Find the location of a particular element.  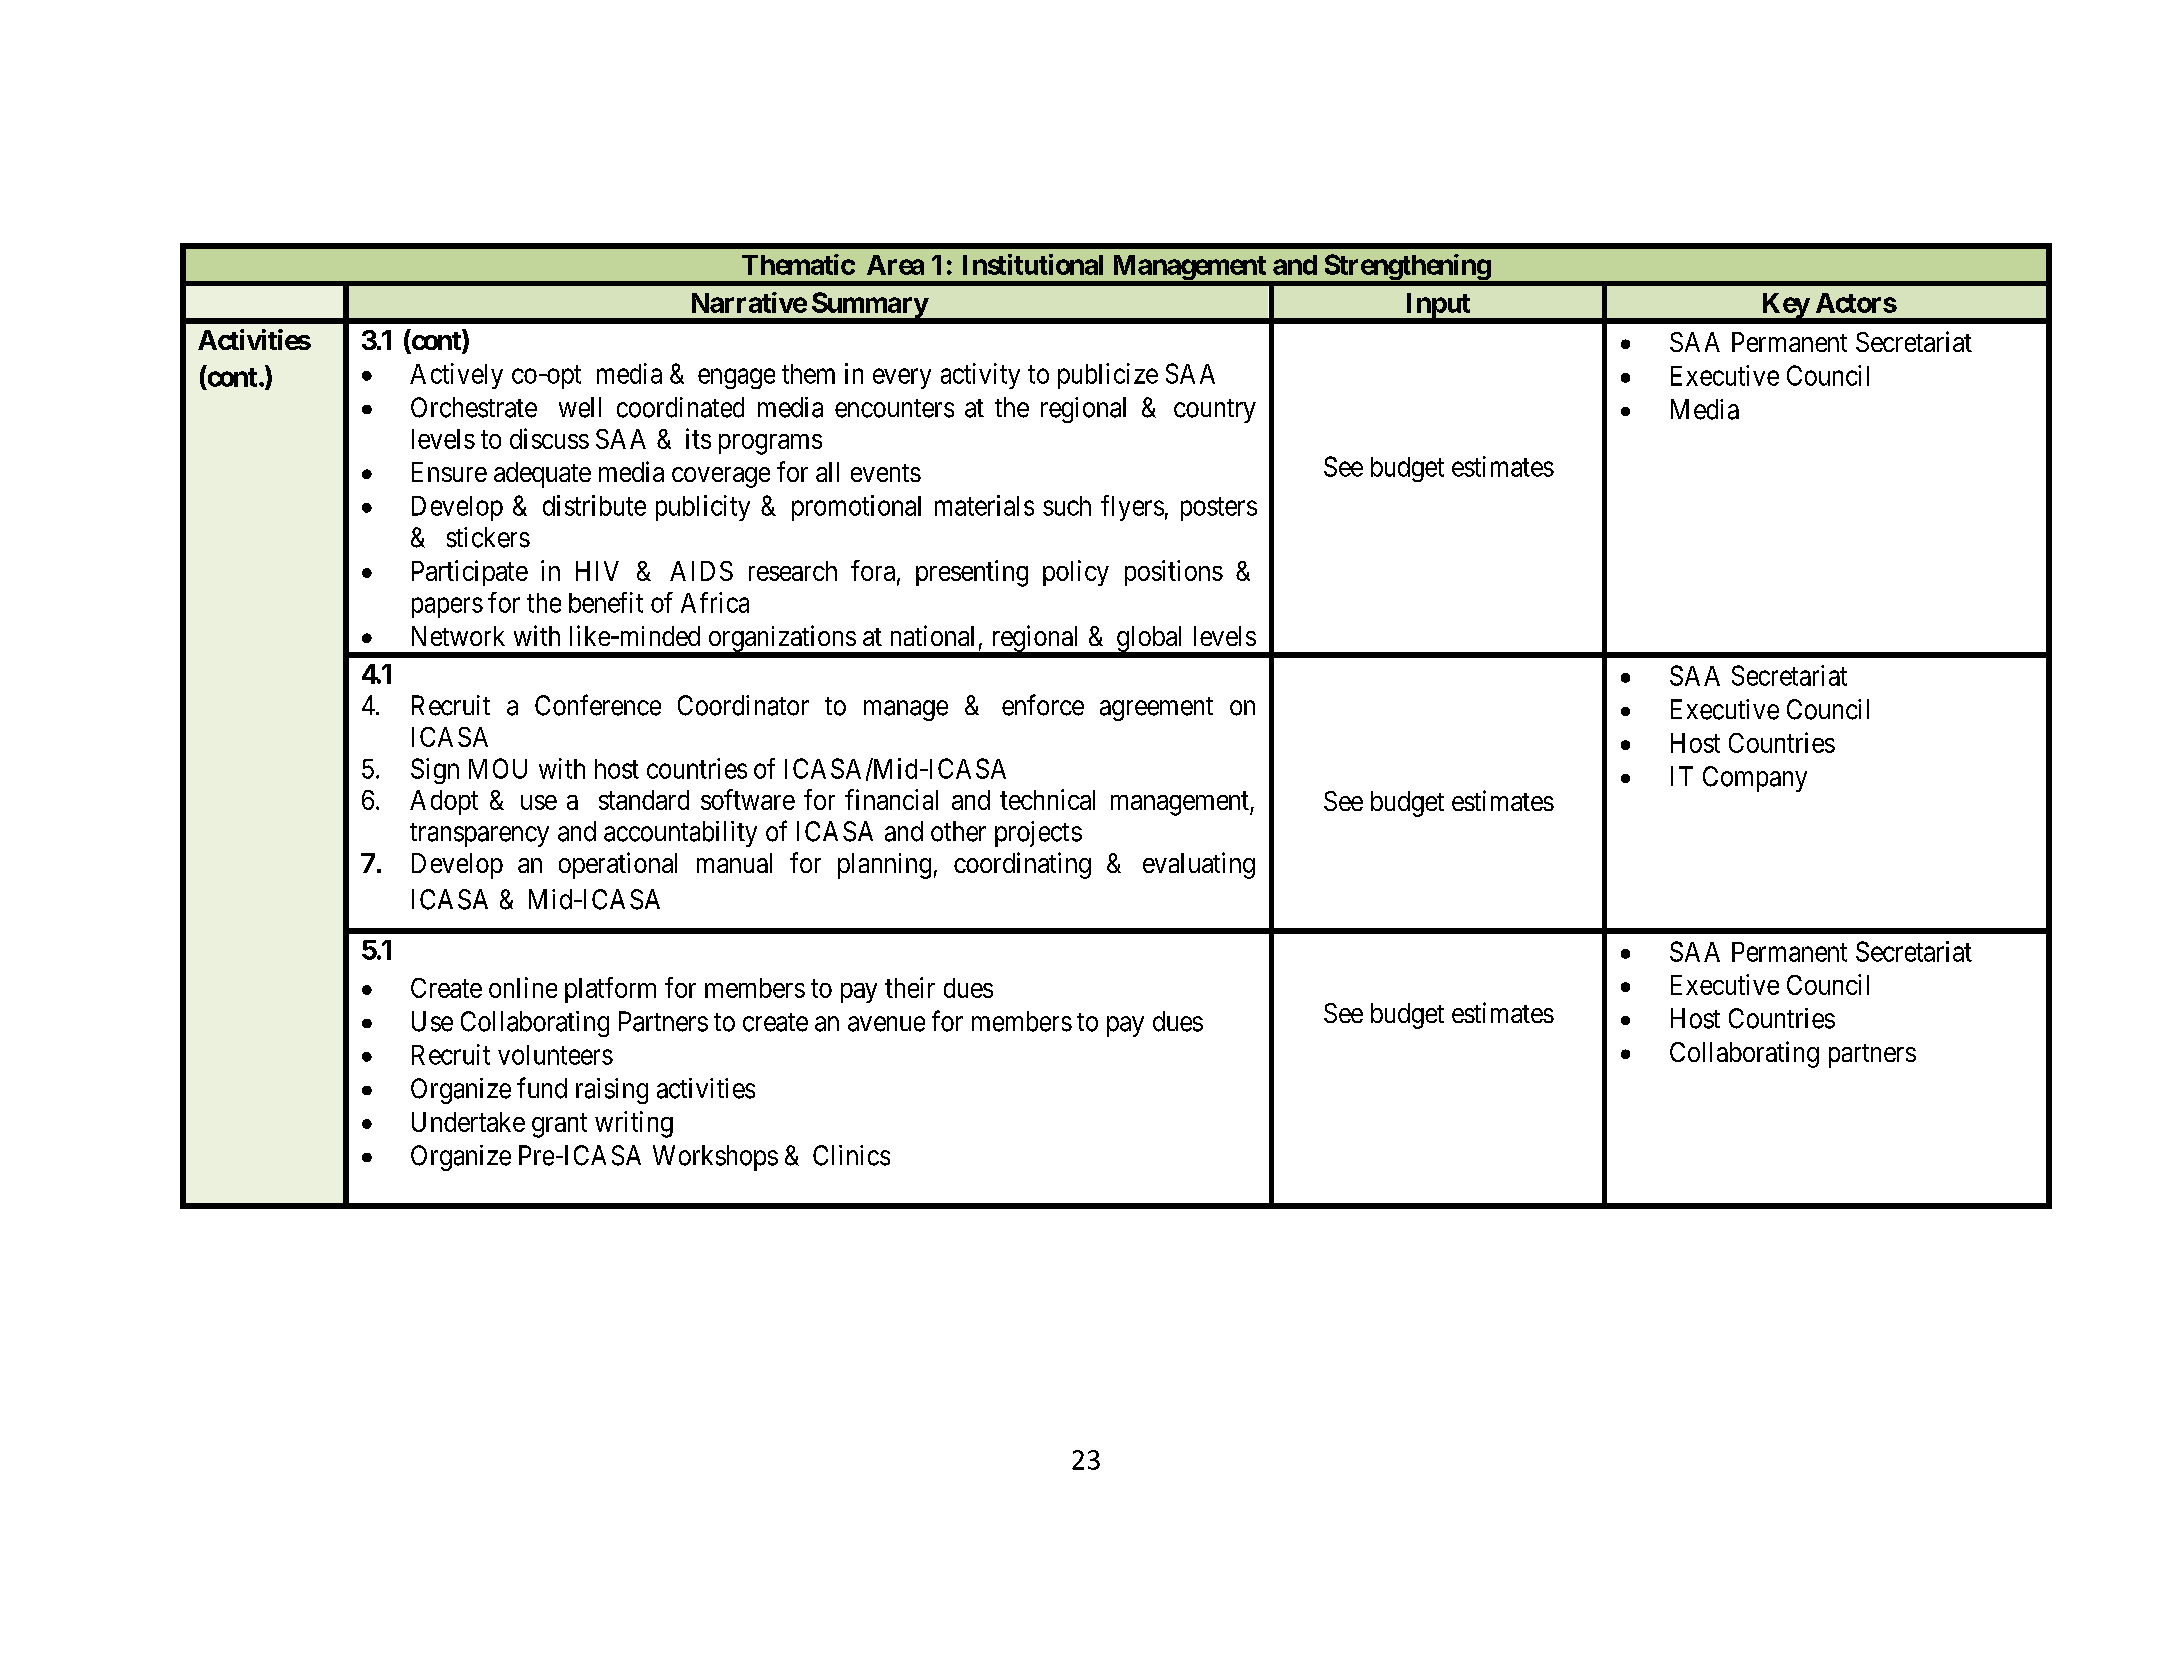

enforce is located at coordinates (1043, 705).
